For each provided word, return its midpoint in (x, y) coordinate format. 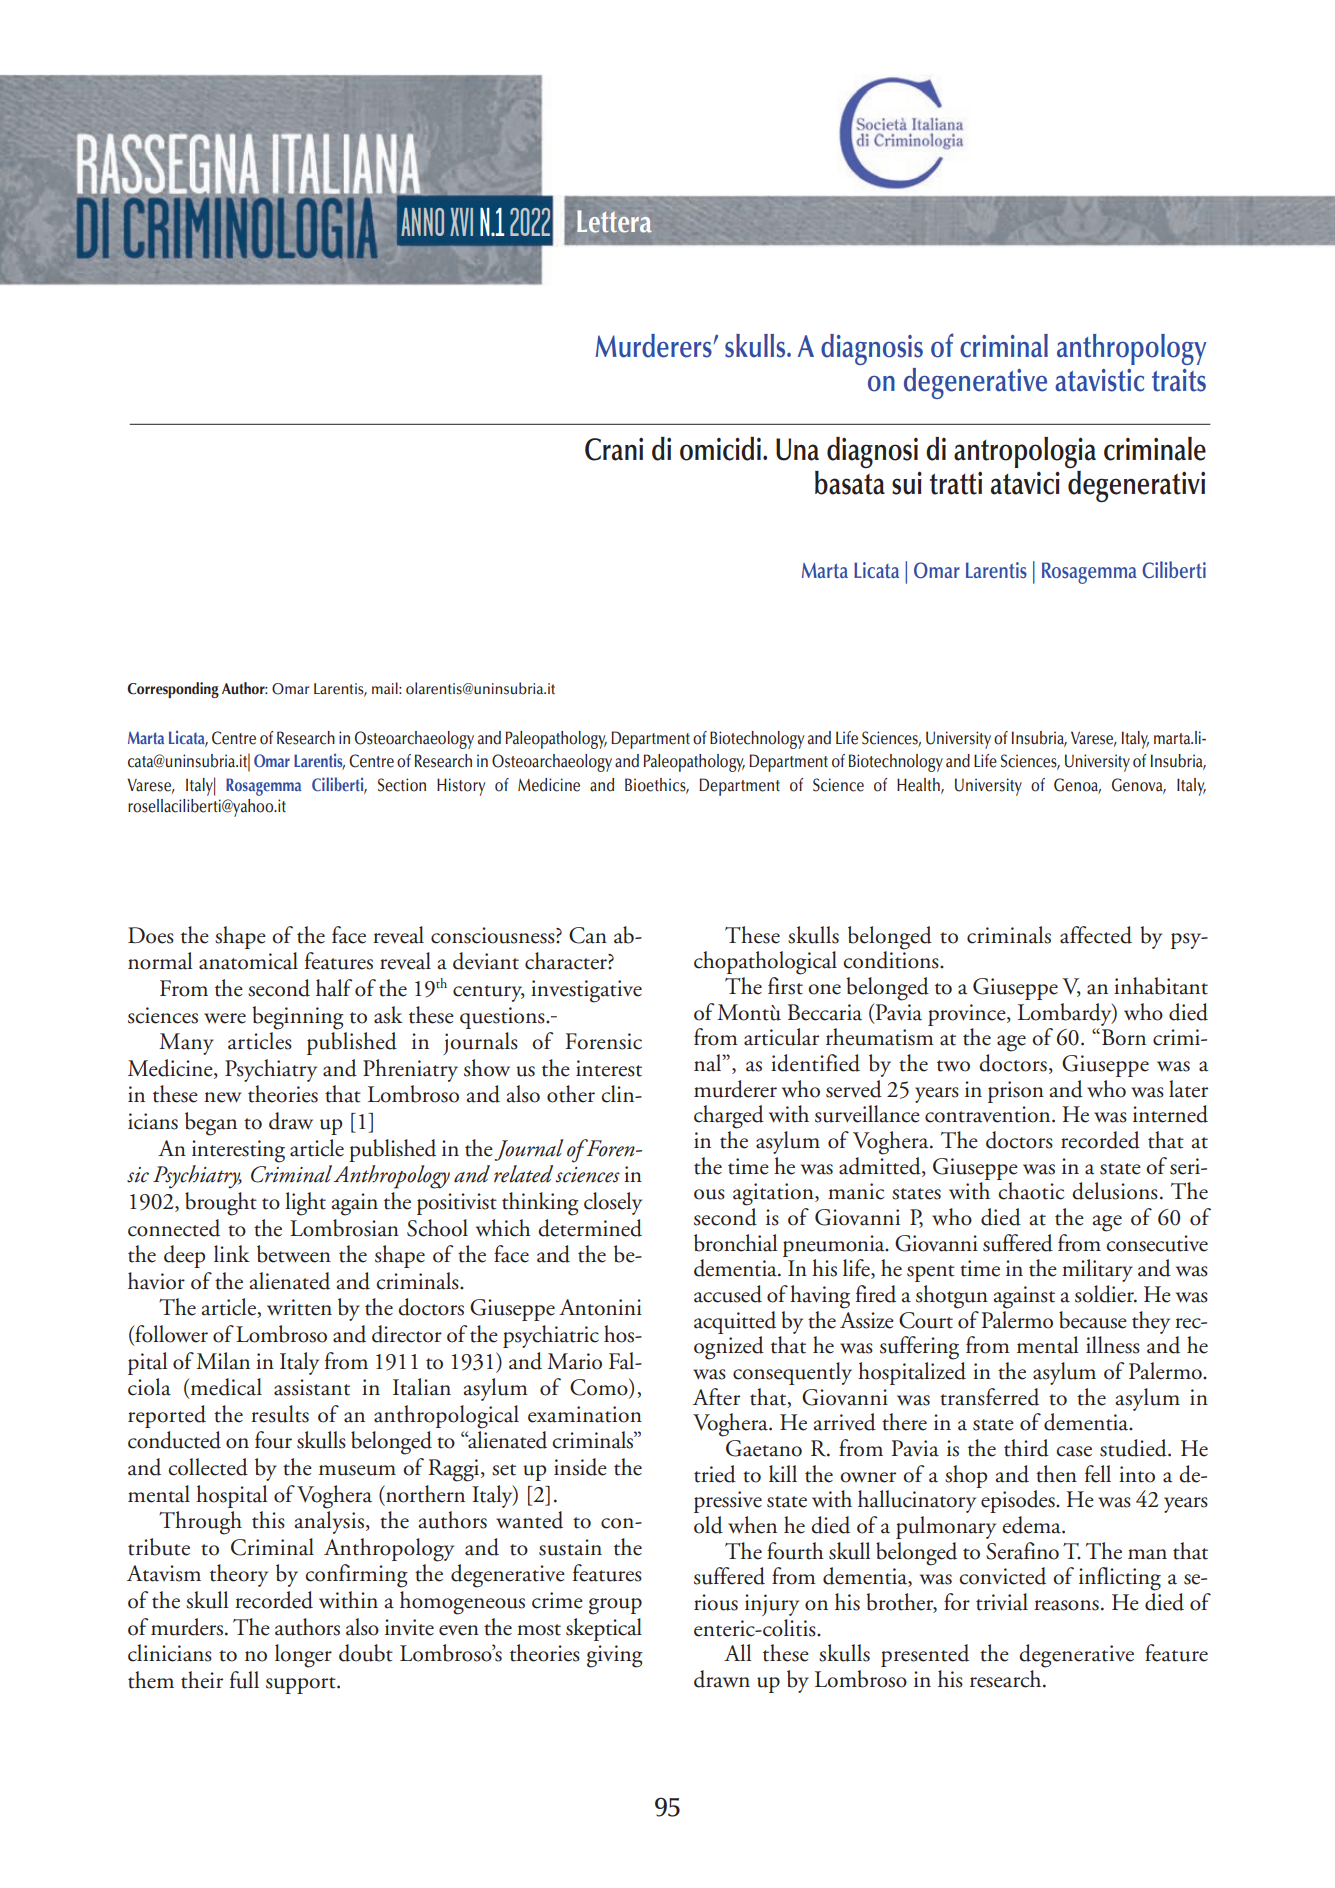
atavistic (1099, 380)
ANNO (422, 222)
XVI (461, 222)
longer (303, 1656)
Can (588, 935)
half (334, 988)
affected (1096, 935)
